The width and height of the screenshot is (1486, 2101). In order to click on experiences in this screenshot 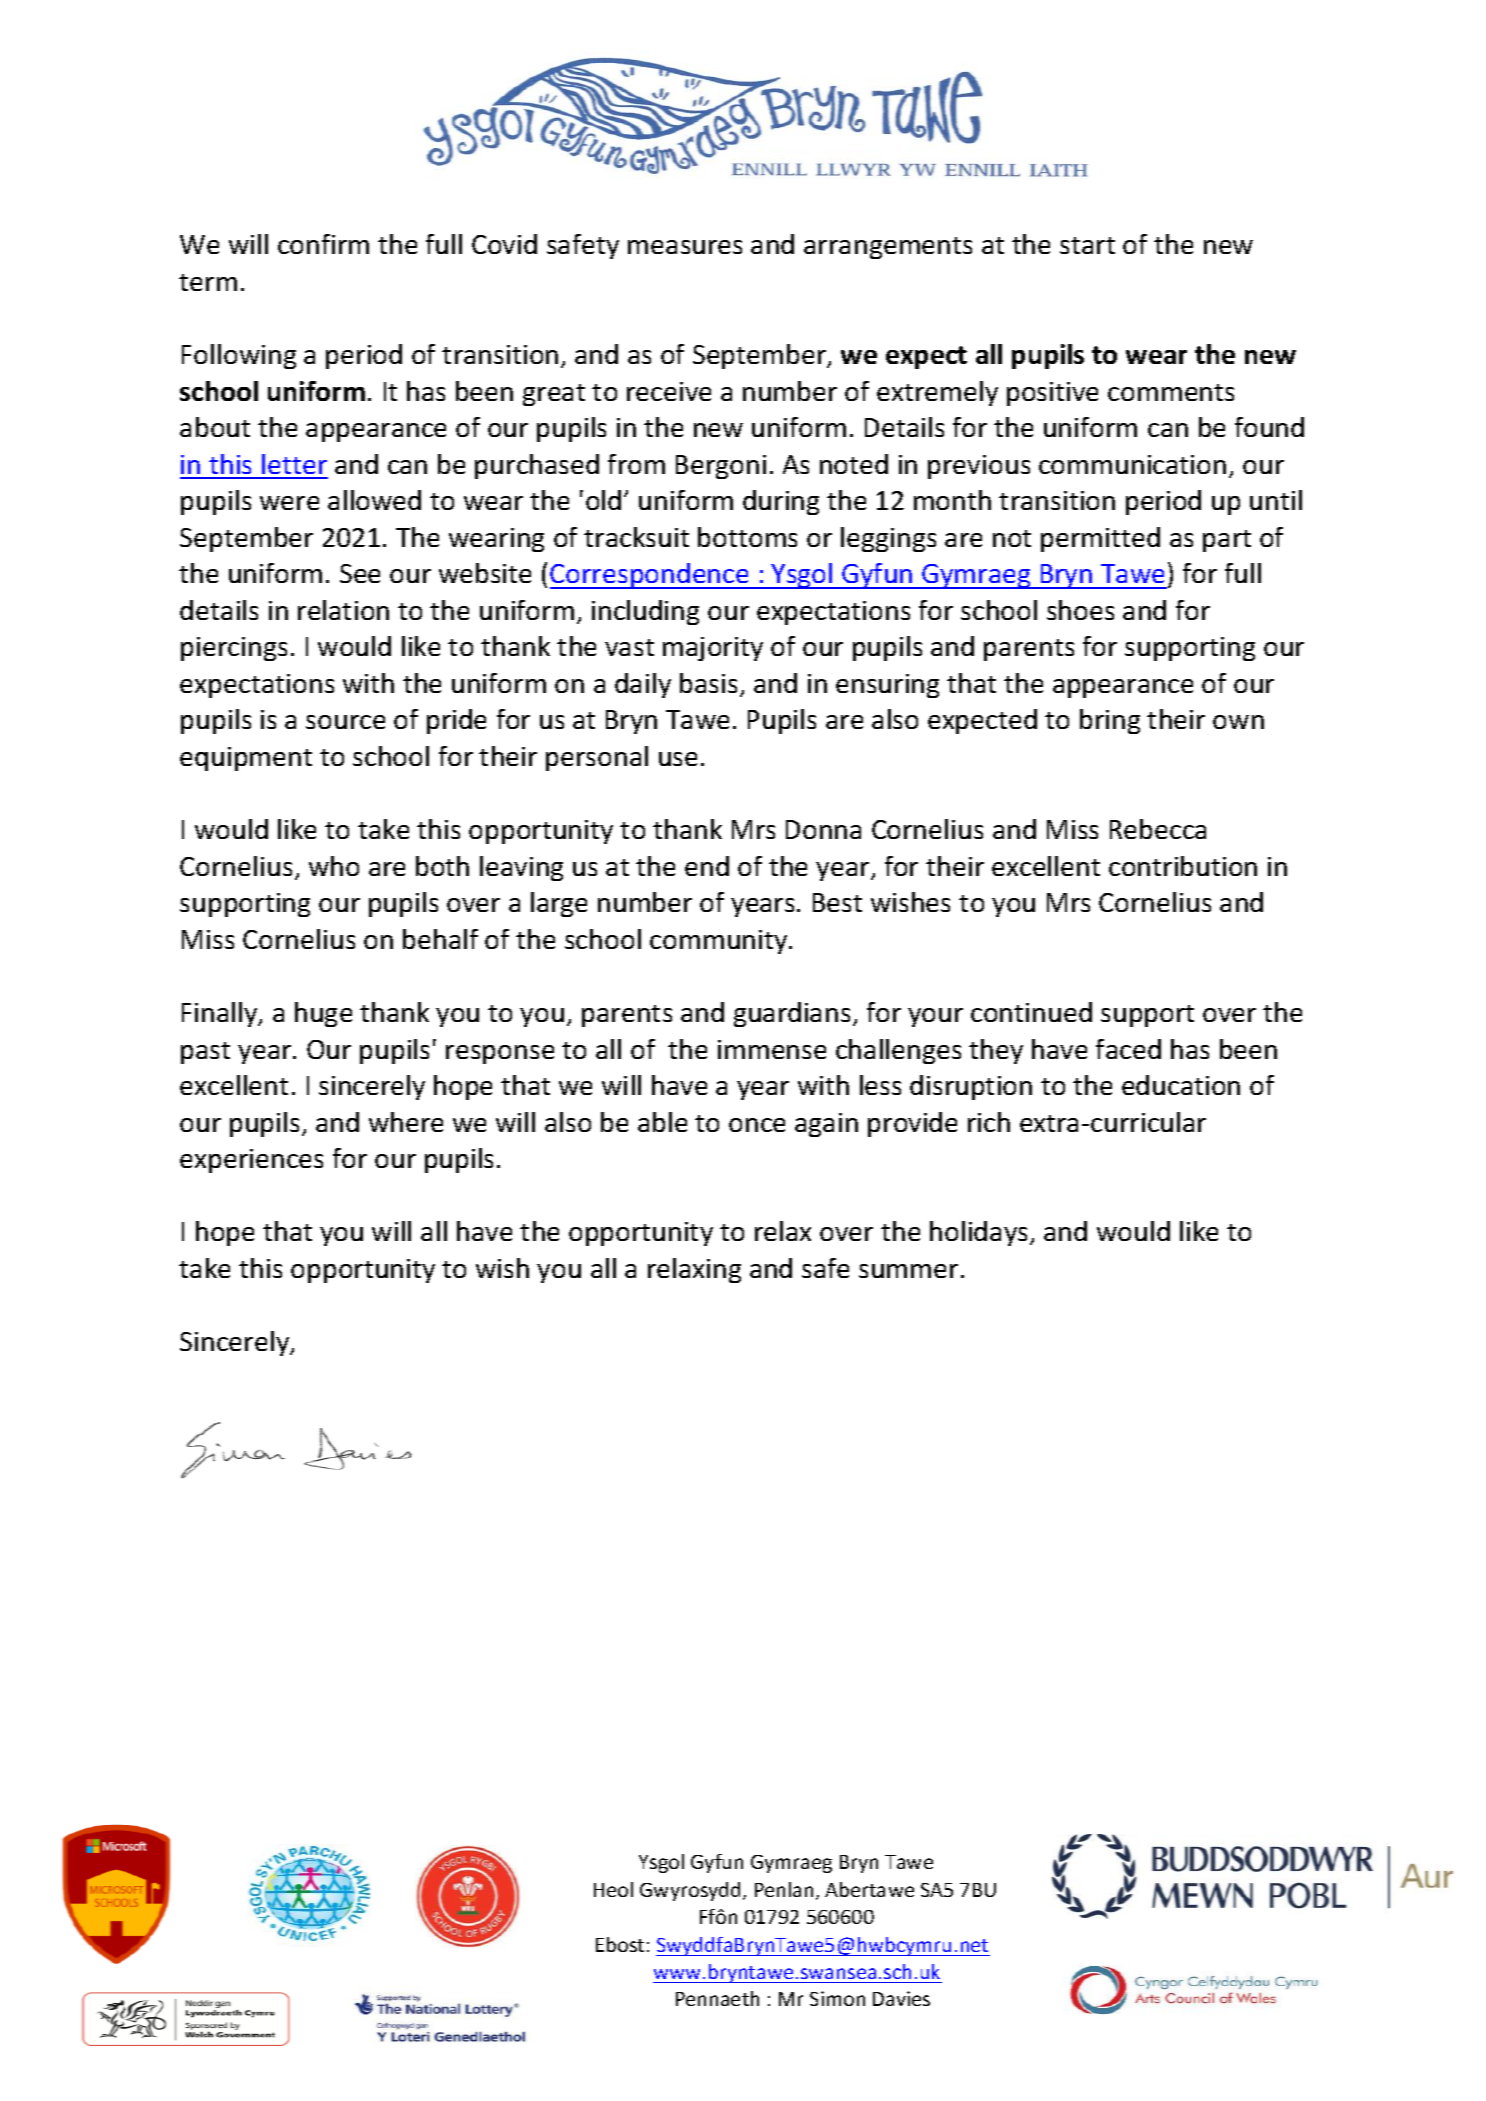, I will do `click(251, 1161)`.
